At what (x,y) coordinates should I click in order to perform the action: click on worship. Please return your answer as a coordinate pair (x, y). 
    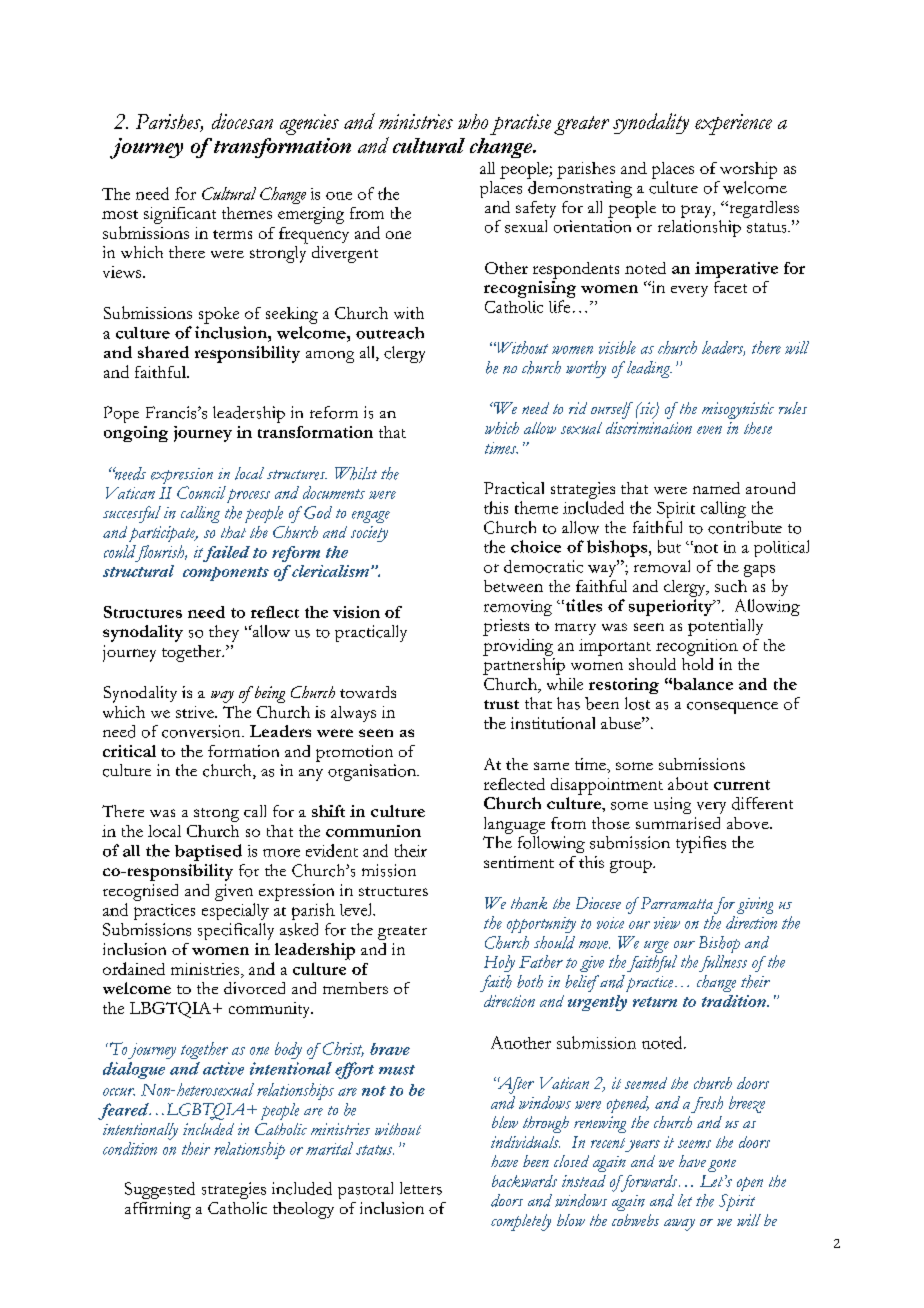
    Looking at the image, I should click on (748, 170).
